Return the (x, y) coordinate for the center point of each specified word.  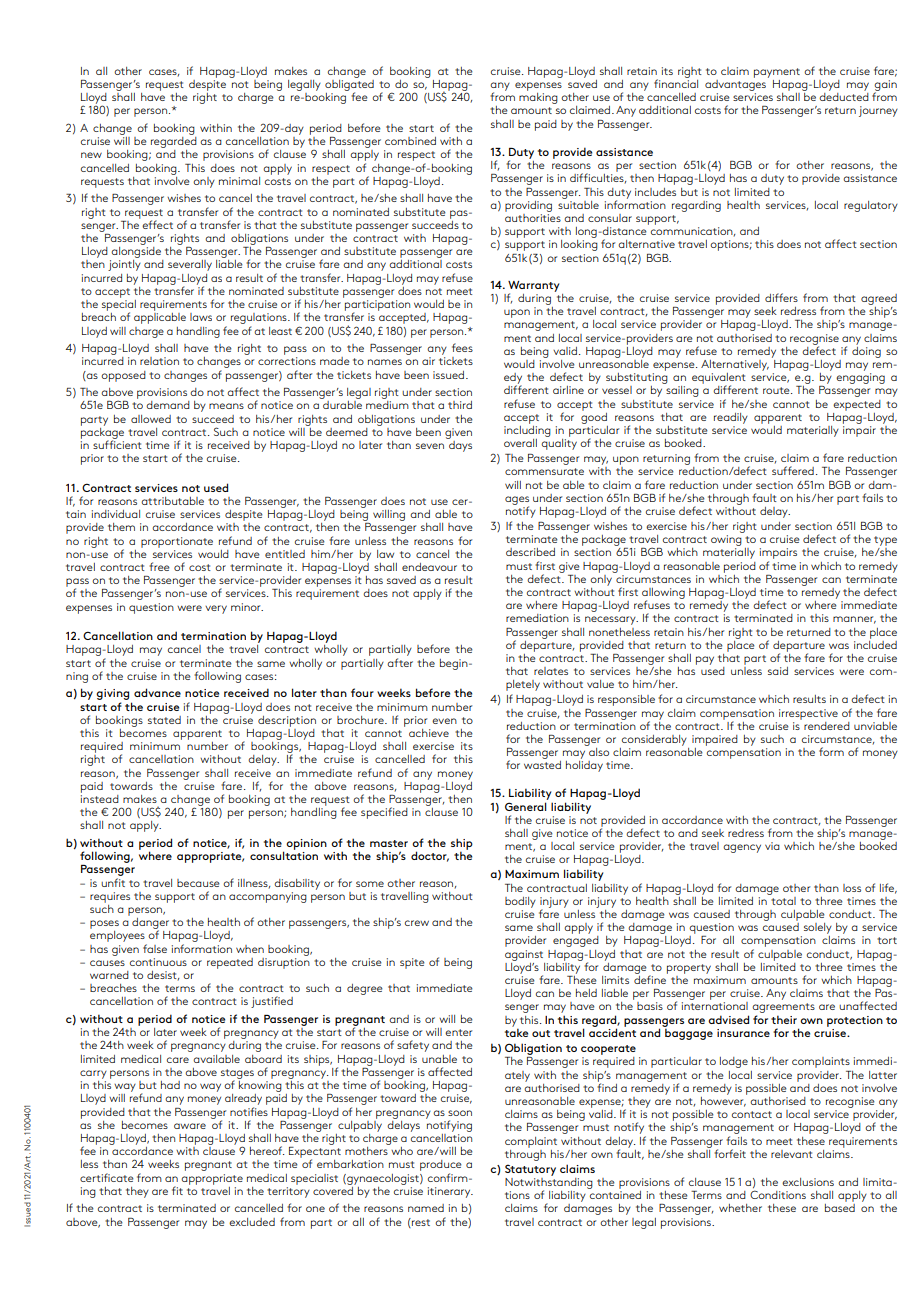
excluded (252, 1222)
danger (151, 925)
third (460, 405)
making (538, 97)
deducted (844, 95)
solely (818, 928)
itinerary (450, 1192)
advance (157, 692)
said (778, 671)
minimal (239, 181)
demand (168, 405)
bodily (520, 902)
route (777, 390)
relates (551, 671)
